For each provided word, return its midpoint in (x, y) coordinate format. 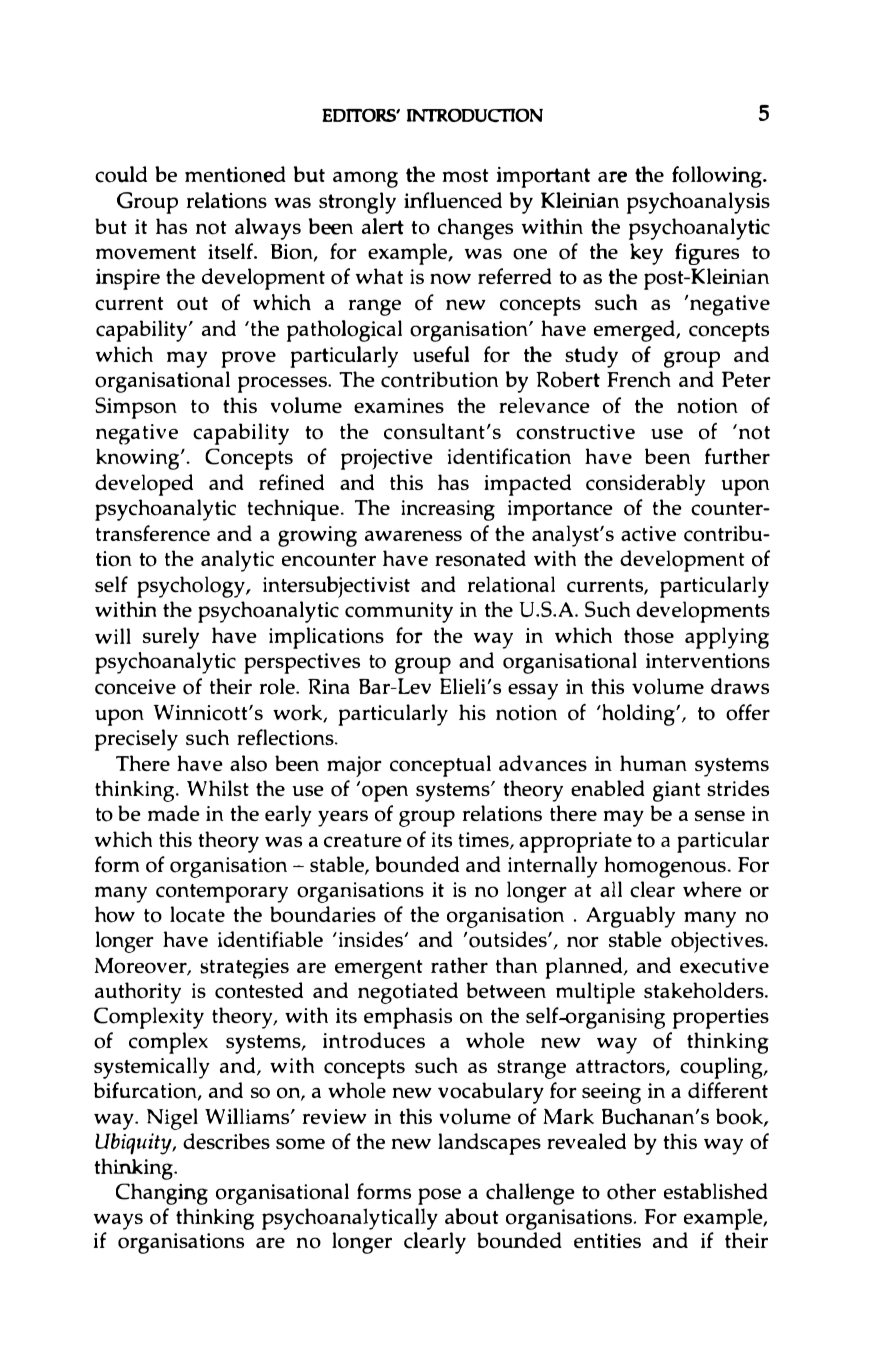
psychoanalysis (698, 203)
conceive (135, 687)
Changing (162, 1194)
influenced (453, 200)
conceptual (440, 766)
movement (146, 253)
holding (638, 715)
